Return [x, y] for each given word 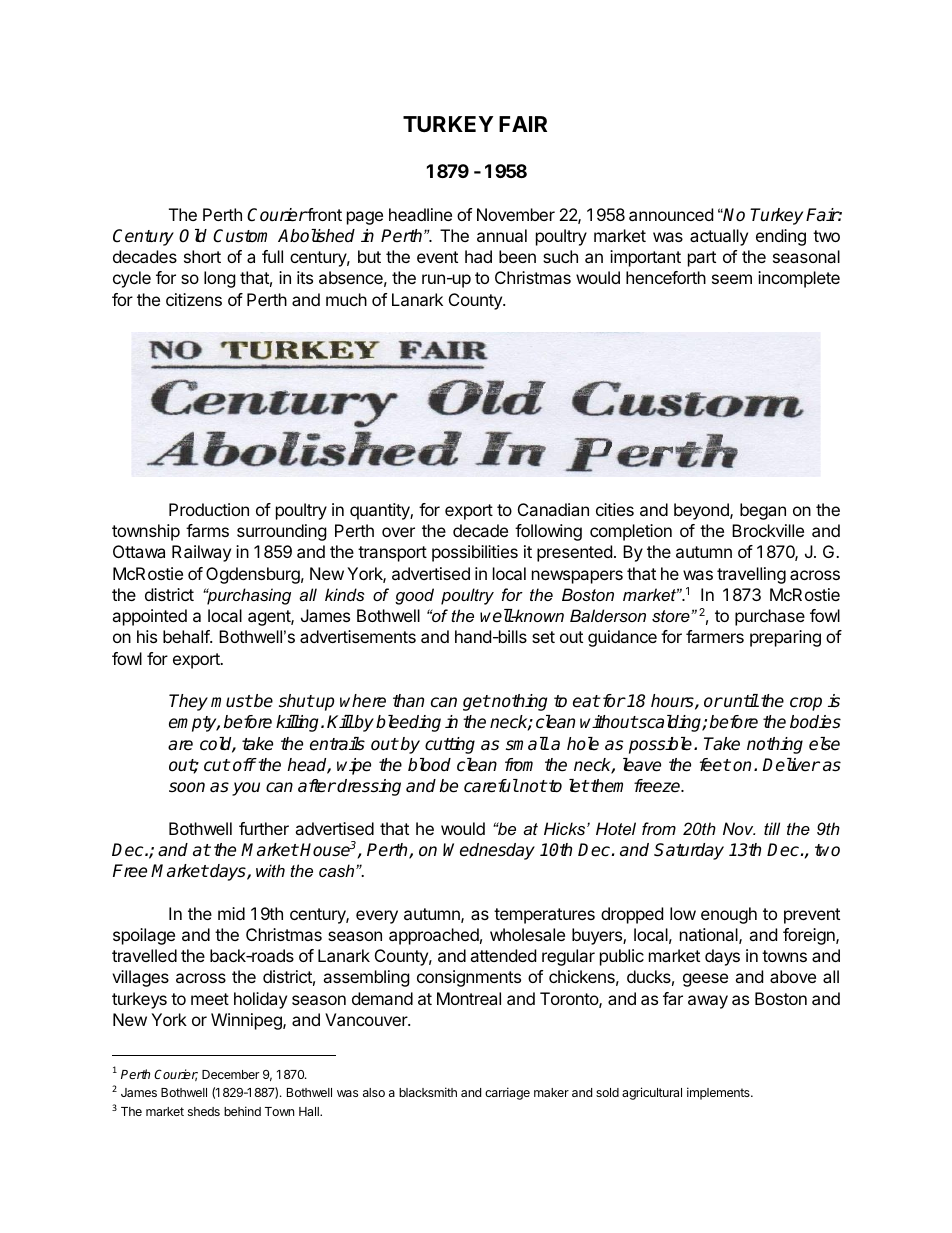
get [476, 703]
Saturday [689, 851]
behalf [187, 636]
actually [719, 237]
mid [231, 913]
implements [719, 1093]
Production [209, 509]
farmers [715, 636]
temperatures [544, 916]
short [202, 256]
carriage [507, 1093]
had [478, 256]
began [763, 511]
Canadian [553, 509]
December [230, 1074]
